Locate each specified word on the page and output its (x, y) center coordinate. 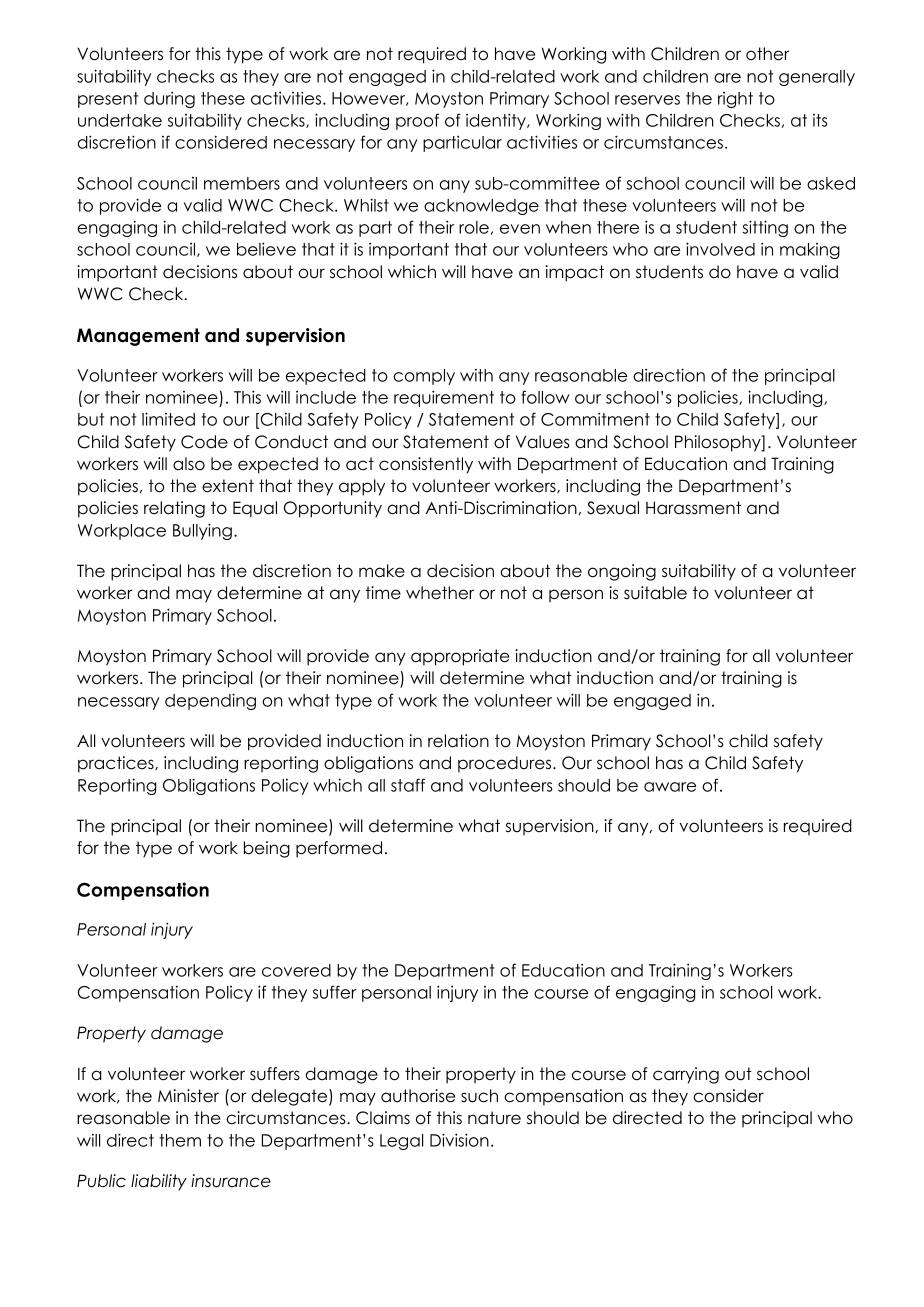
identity (497, 121)
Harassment (693, 508)
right (735, 100)
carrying (686, 1075)
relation (458, 741)
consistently (426, 465)
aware (670, 787)
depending (210, 701)
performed (339, 849)
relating (174, 509)
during (169, 99)
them (180, 1140)
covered (296, 970)
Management (138, 337)
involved (720, 249)
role (474, 227)
